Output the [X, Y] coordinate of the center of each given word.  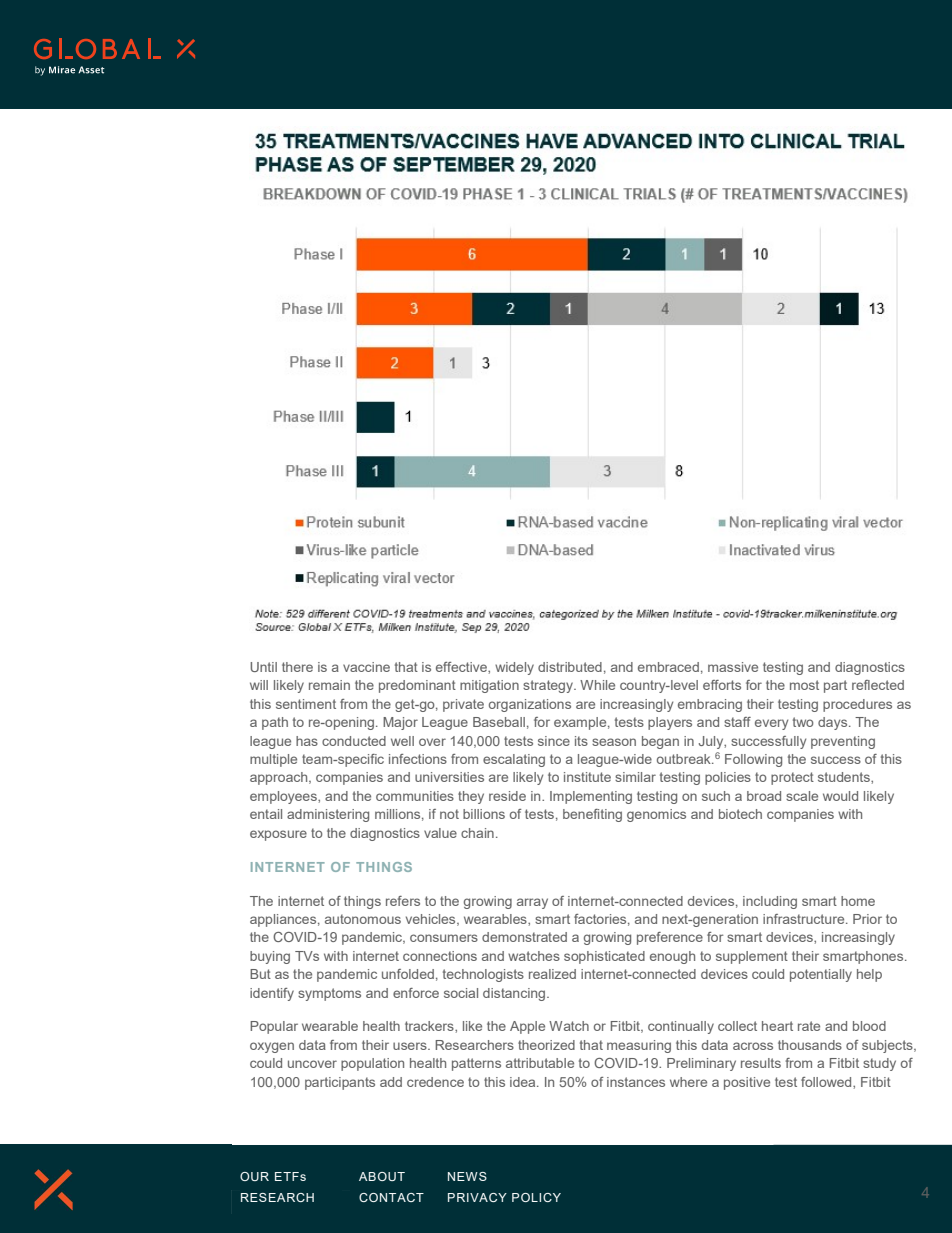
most [804, 685]
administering [328, 815]
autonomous [363, 919]
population [372, 1064]
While [597, 685]
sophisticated [604, 957]
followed [827, 1082]
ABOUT [382, 1176]
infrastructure [805, 919]
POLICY [536, 1197]
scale [802, 796]
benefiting [592, 815]
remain [329, 685]
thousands [810, 1045]
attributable [540, 1063]
